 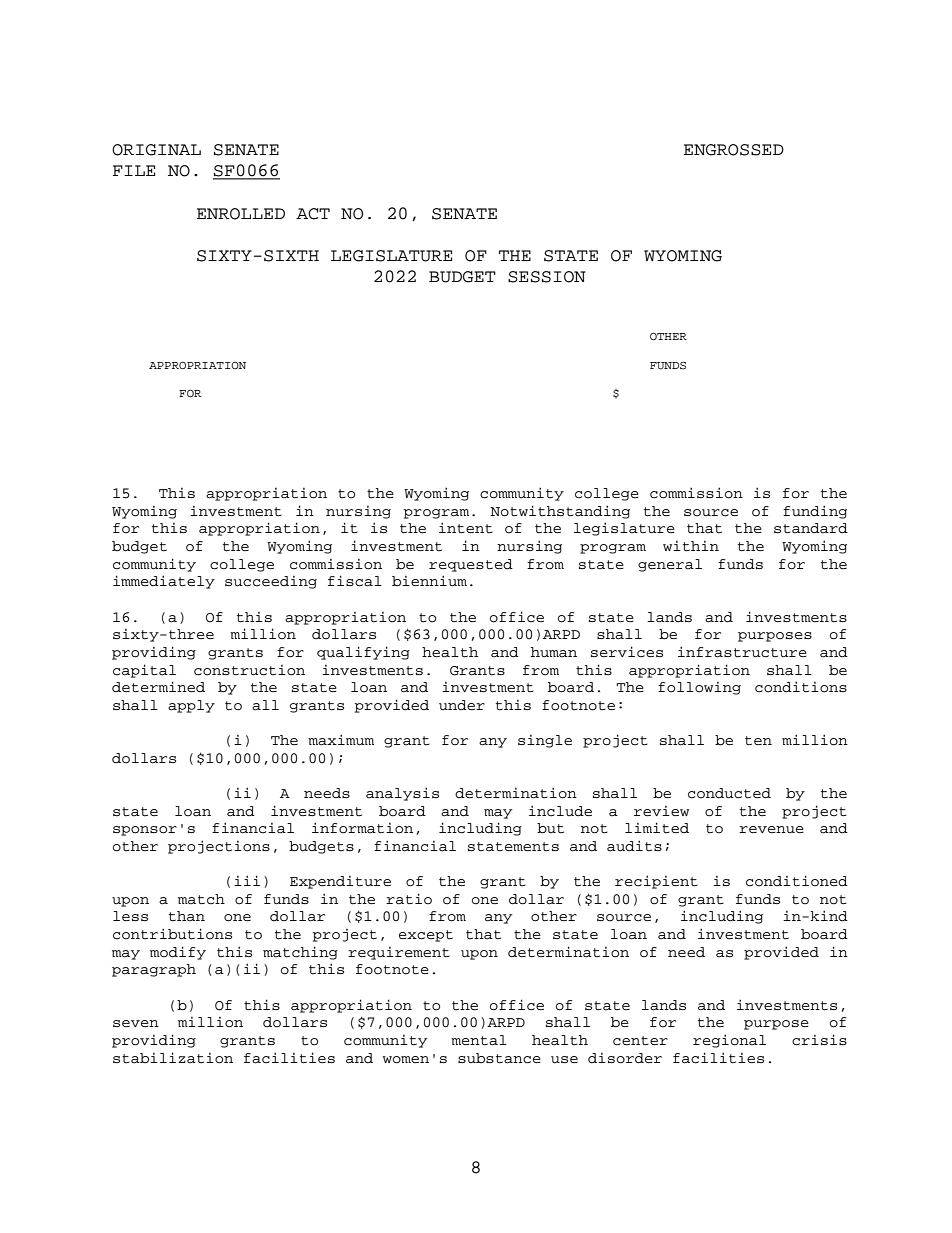 What do you see at coordinates (191, 706) in the document?
I see `apply` at bounding box center [191, 706].
